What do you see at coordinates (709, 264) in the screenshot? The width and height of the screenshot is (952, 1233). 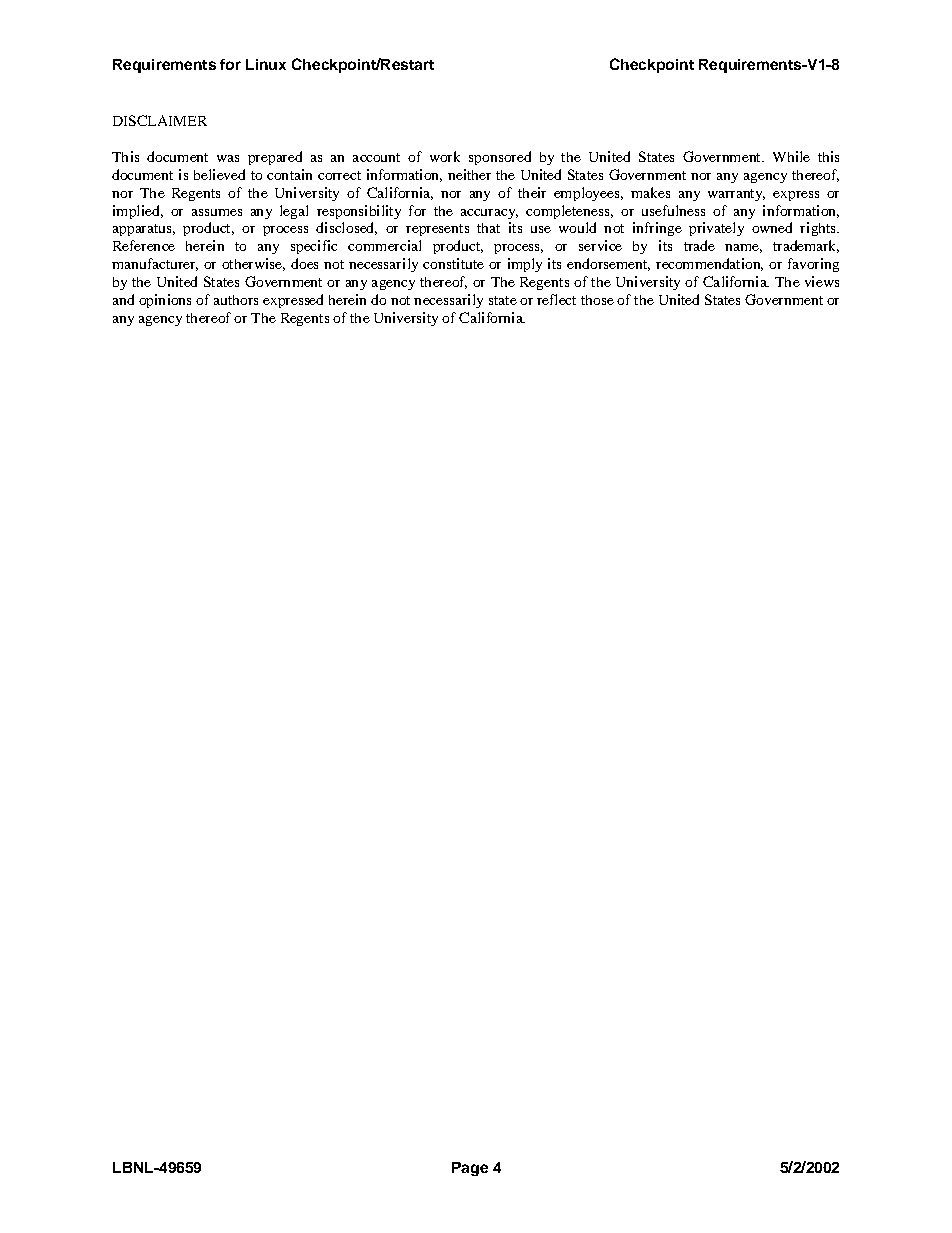 I see `recommendation` at bounding box center [709, 264].
